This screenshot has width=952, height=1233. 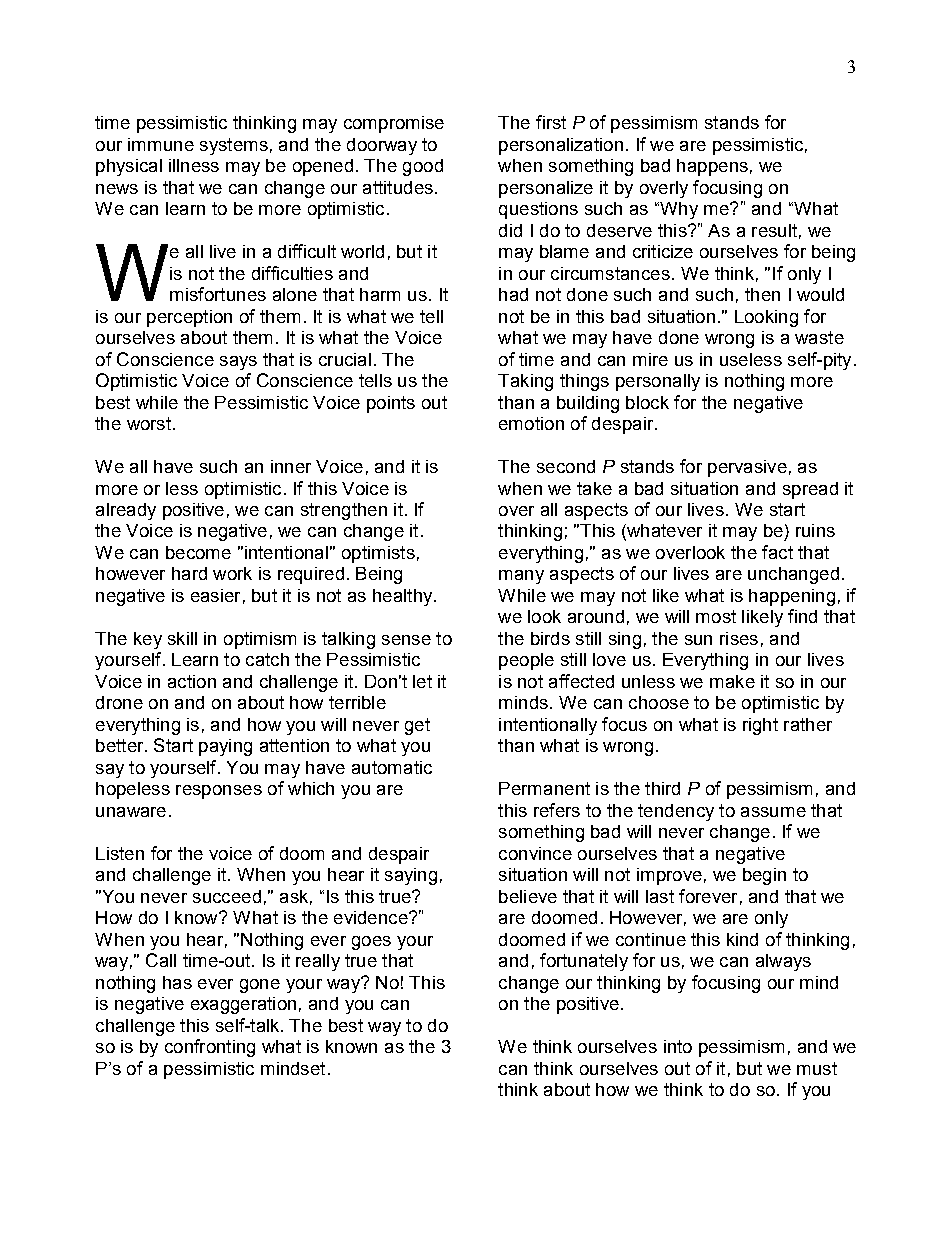 I want to click on most, so click(x=716, y=616).
